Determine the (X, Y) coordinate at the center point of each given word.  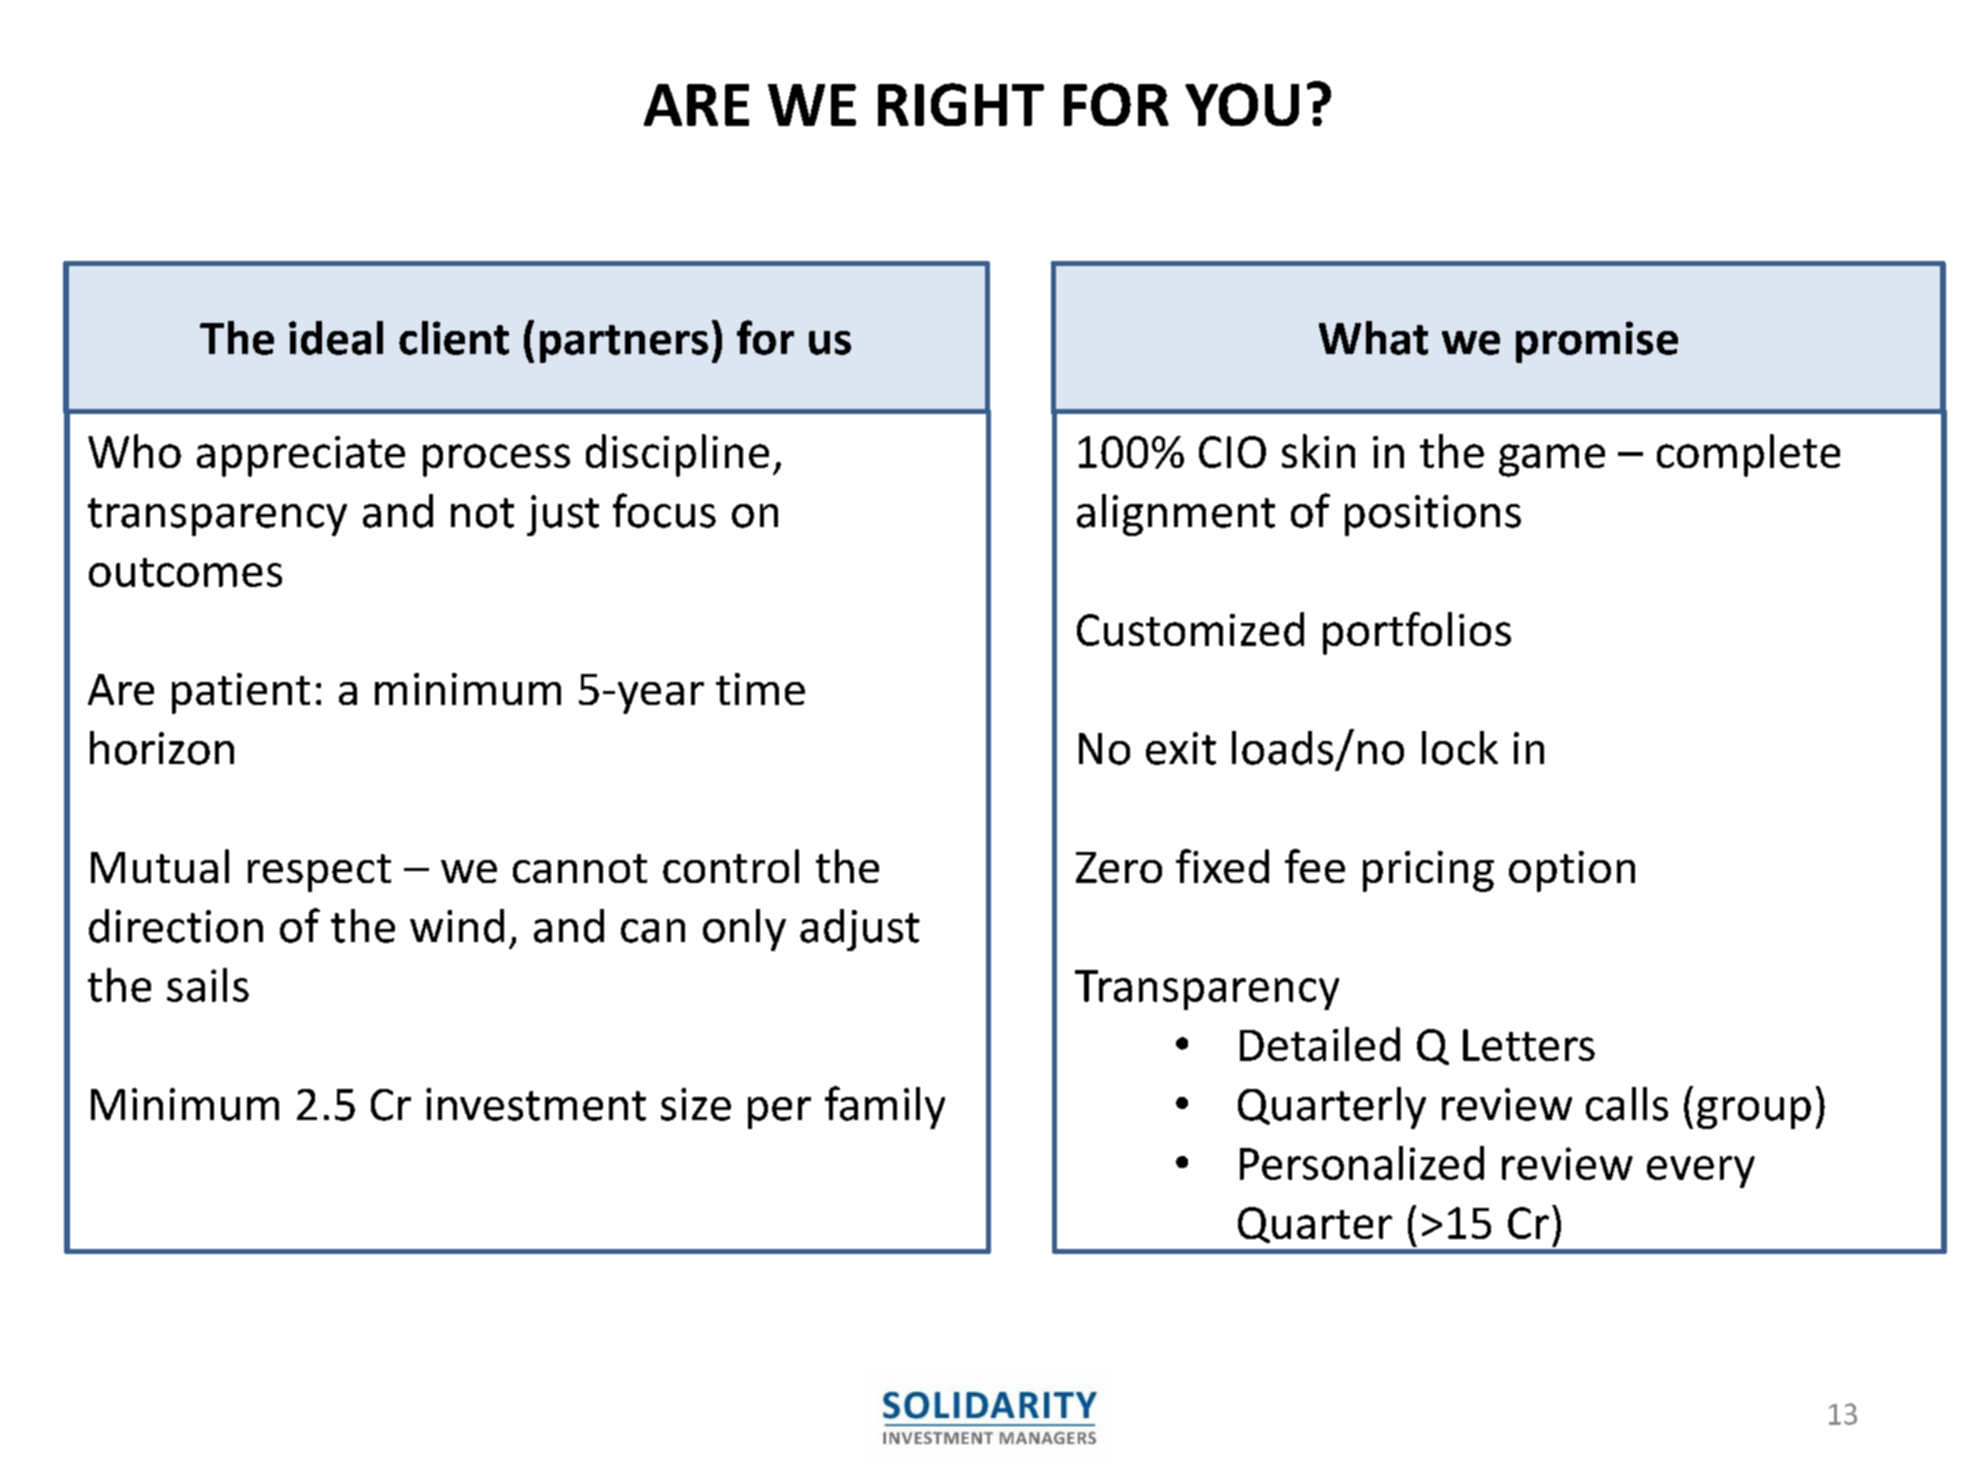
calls (1627, 1104)
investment (536, 1104)
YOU (1242, 104)
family (885, 1107)
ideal (336, 338)
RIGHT (961, 104)
